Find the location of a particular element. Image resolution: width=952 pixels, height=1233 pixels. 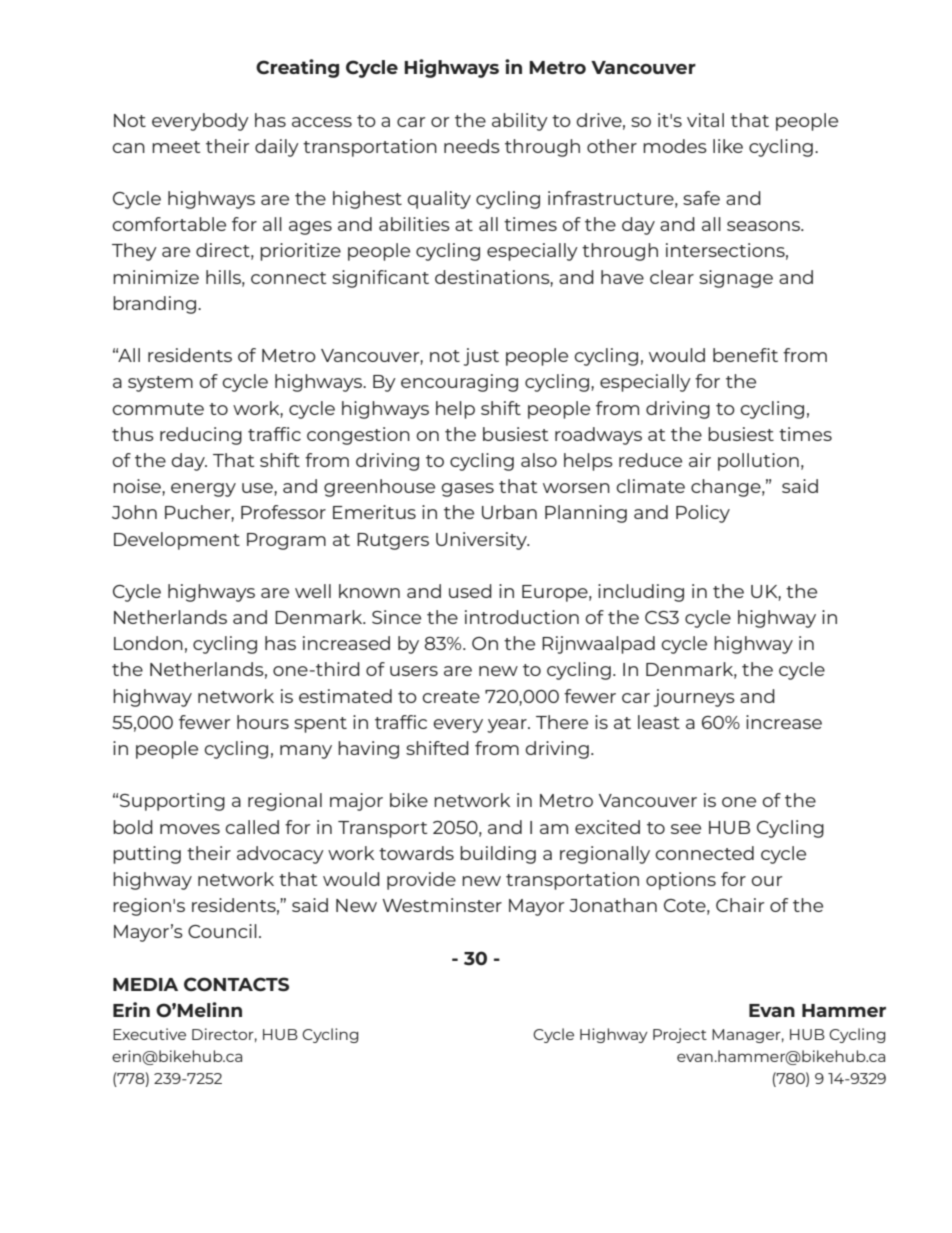

University is located at coordinates (483, 541).
